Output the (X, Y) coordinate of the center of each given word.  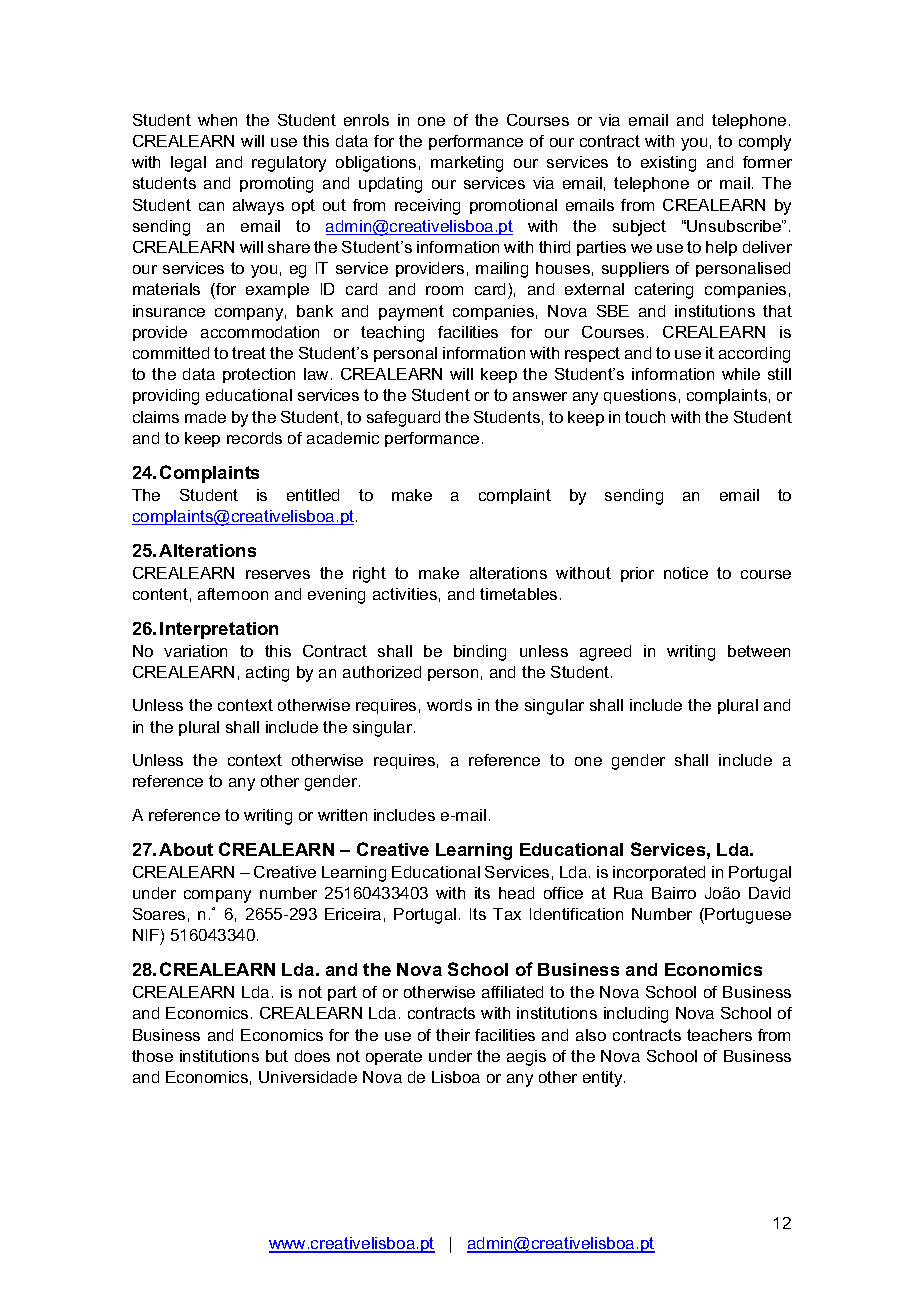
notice (686, 573)
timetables (518, 594)
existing (668, 164)
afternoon (233, 594)
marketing (467, 164)
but (277, 1056)
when (217, 120)
